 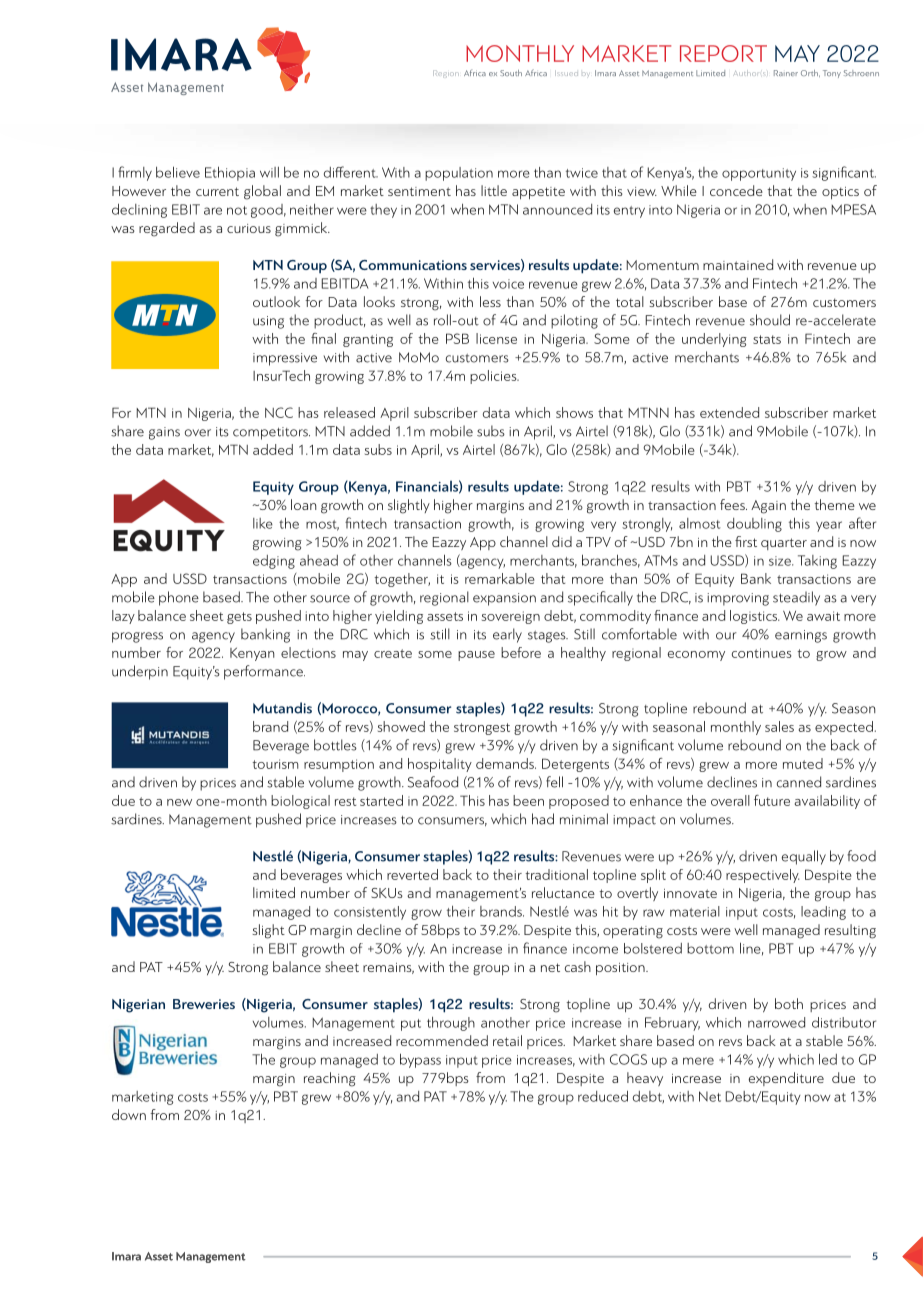 What do you see at coordinates (511, 73) in the document?
I see `South` at bounding box center [511, 73].
